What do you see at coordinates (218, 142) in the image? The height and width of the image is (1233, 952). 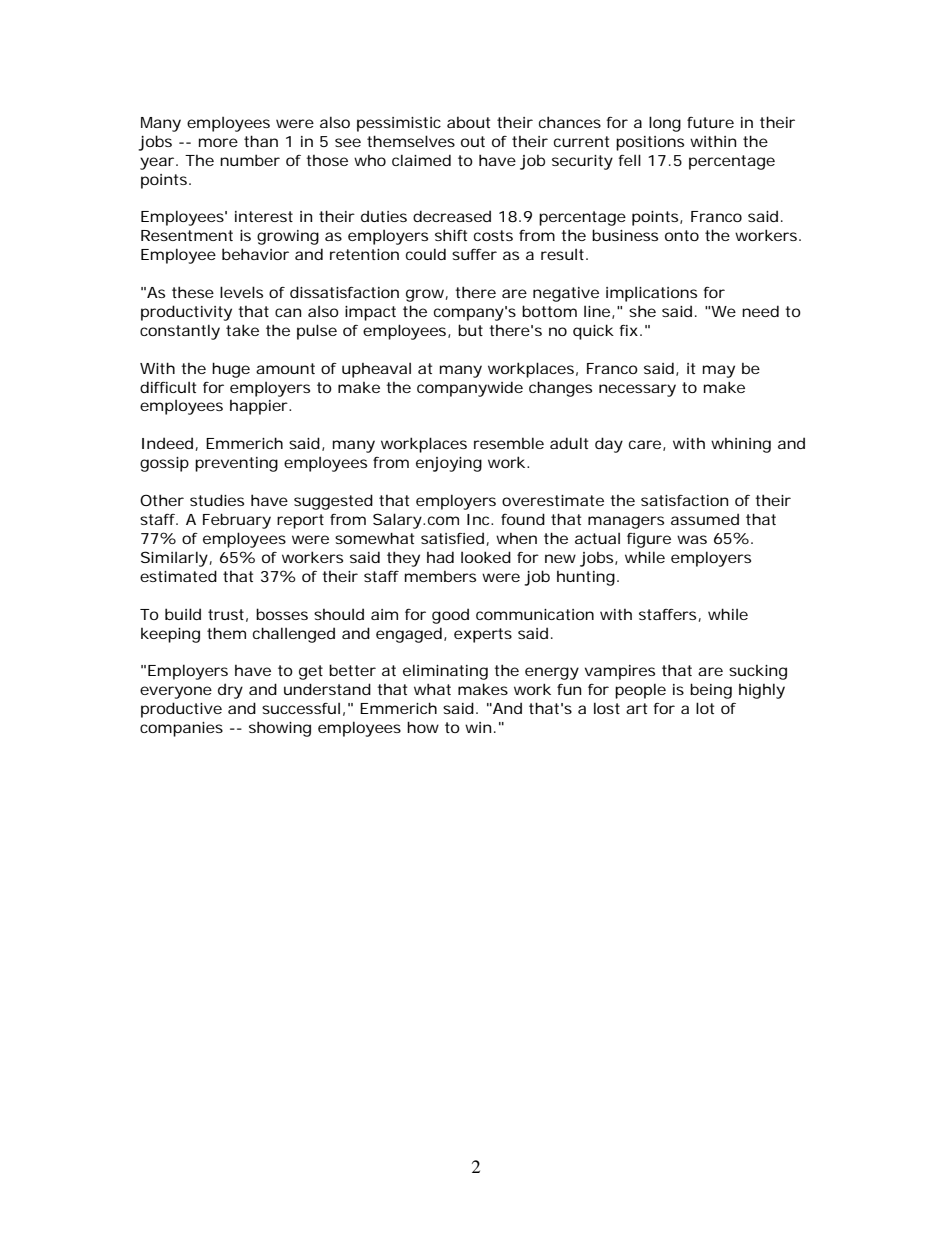 I see `more` at bounding box center [218, 142].
